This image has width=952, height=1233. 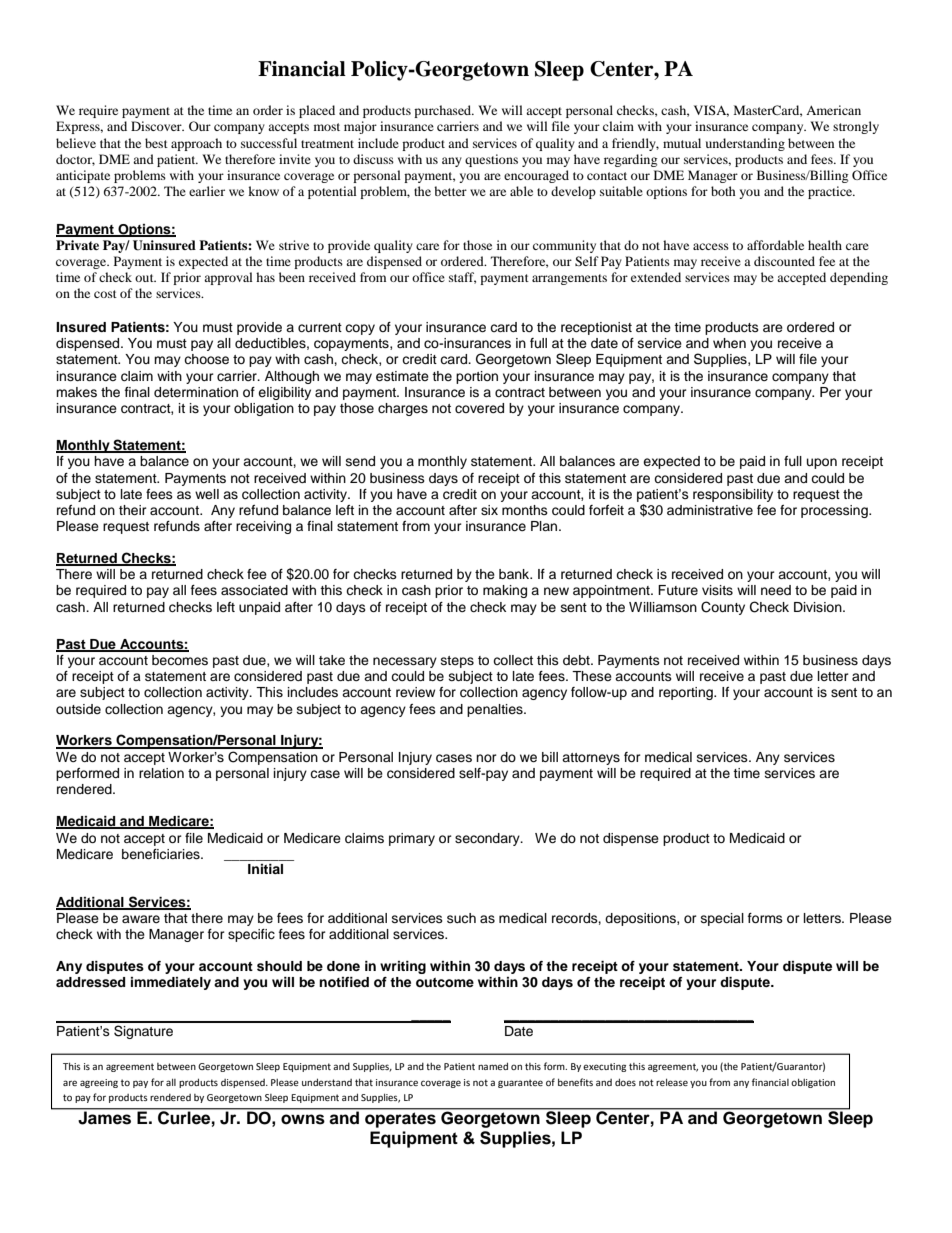 I want to click on named, so click(x=493, y=1066).
